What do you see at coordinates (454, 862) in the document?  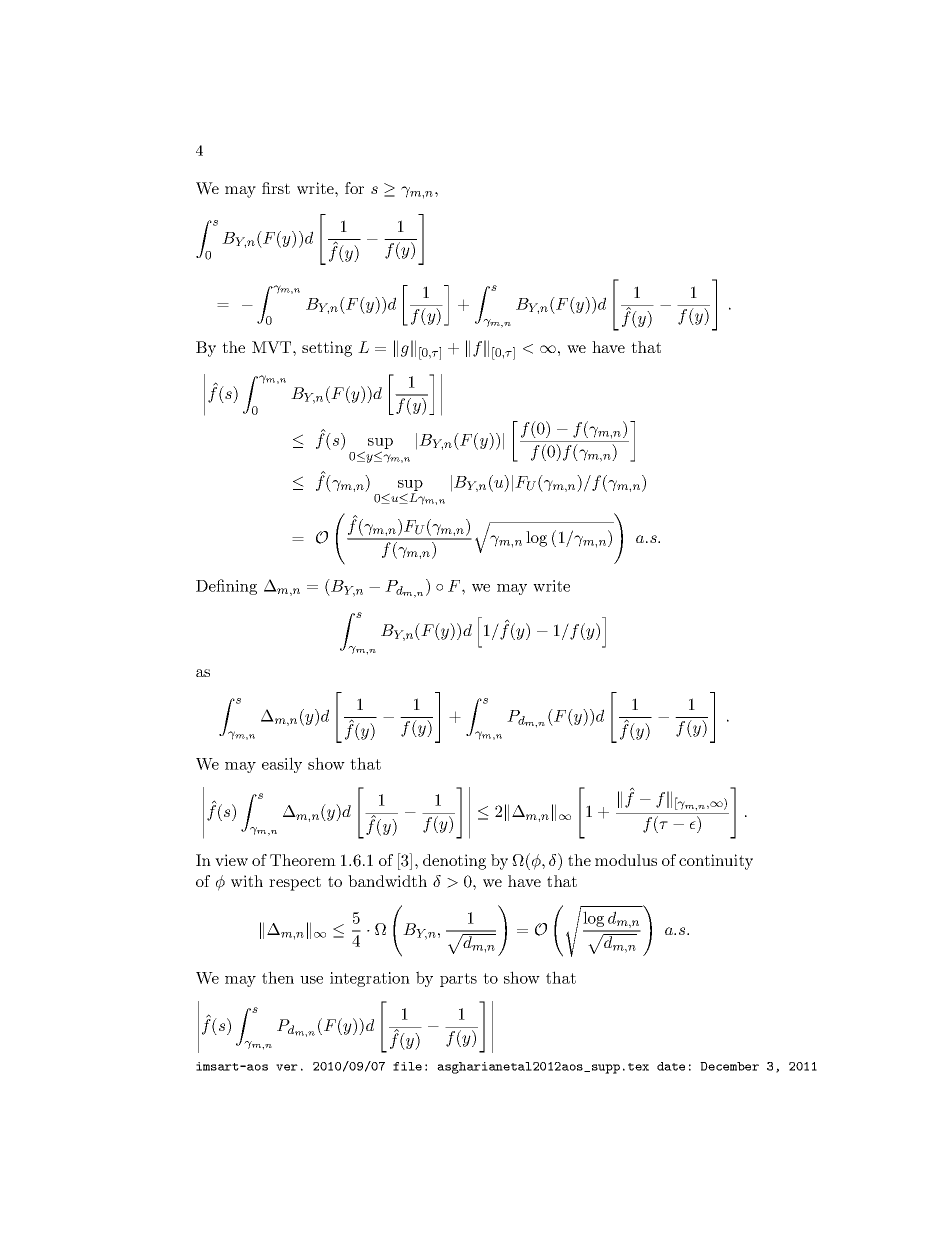 I see `denoting` at bounding box center [454, 862].
